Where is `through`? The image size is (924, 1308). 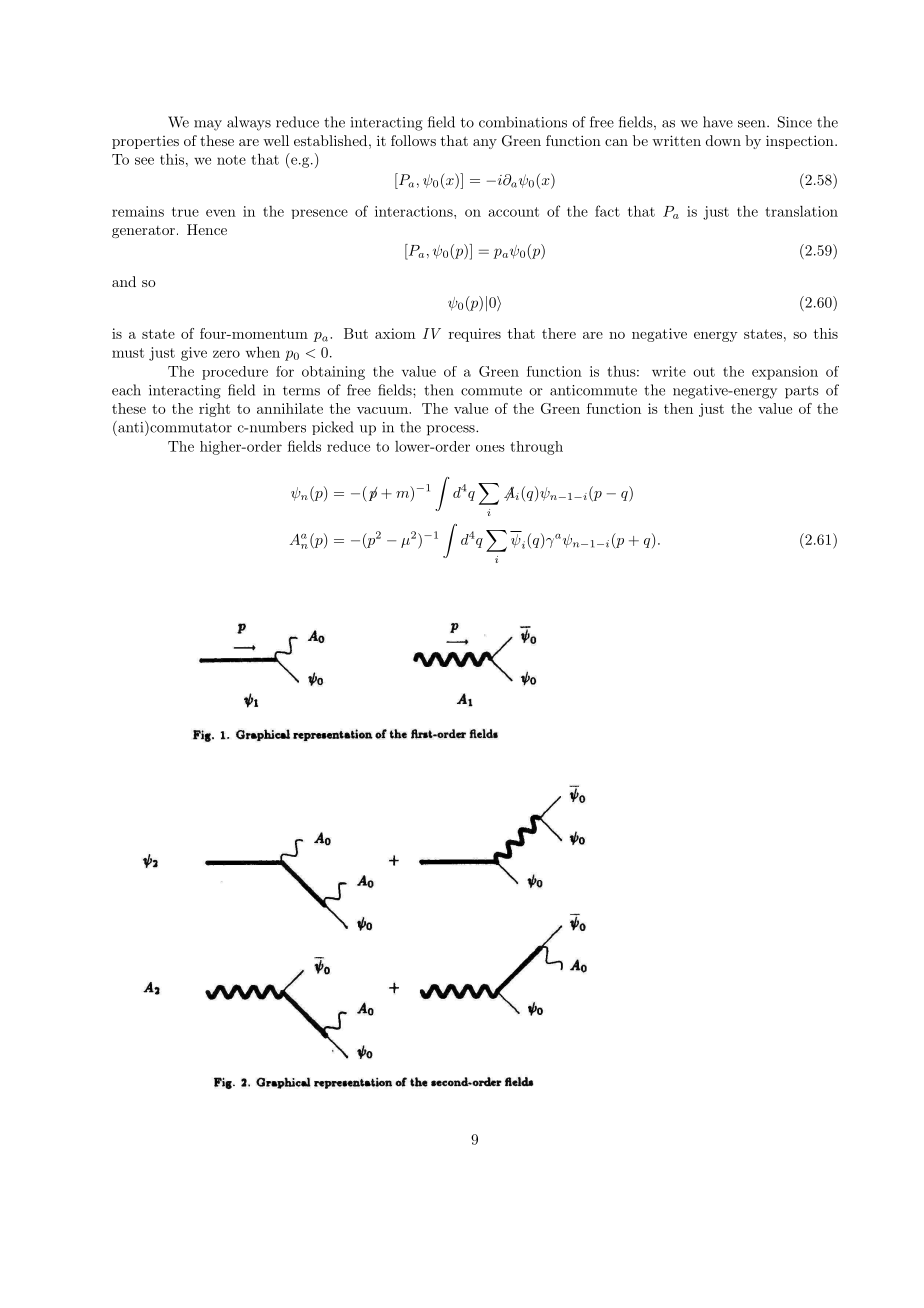
through is located at coordinates (536, 448).
